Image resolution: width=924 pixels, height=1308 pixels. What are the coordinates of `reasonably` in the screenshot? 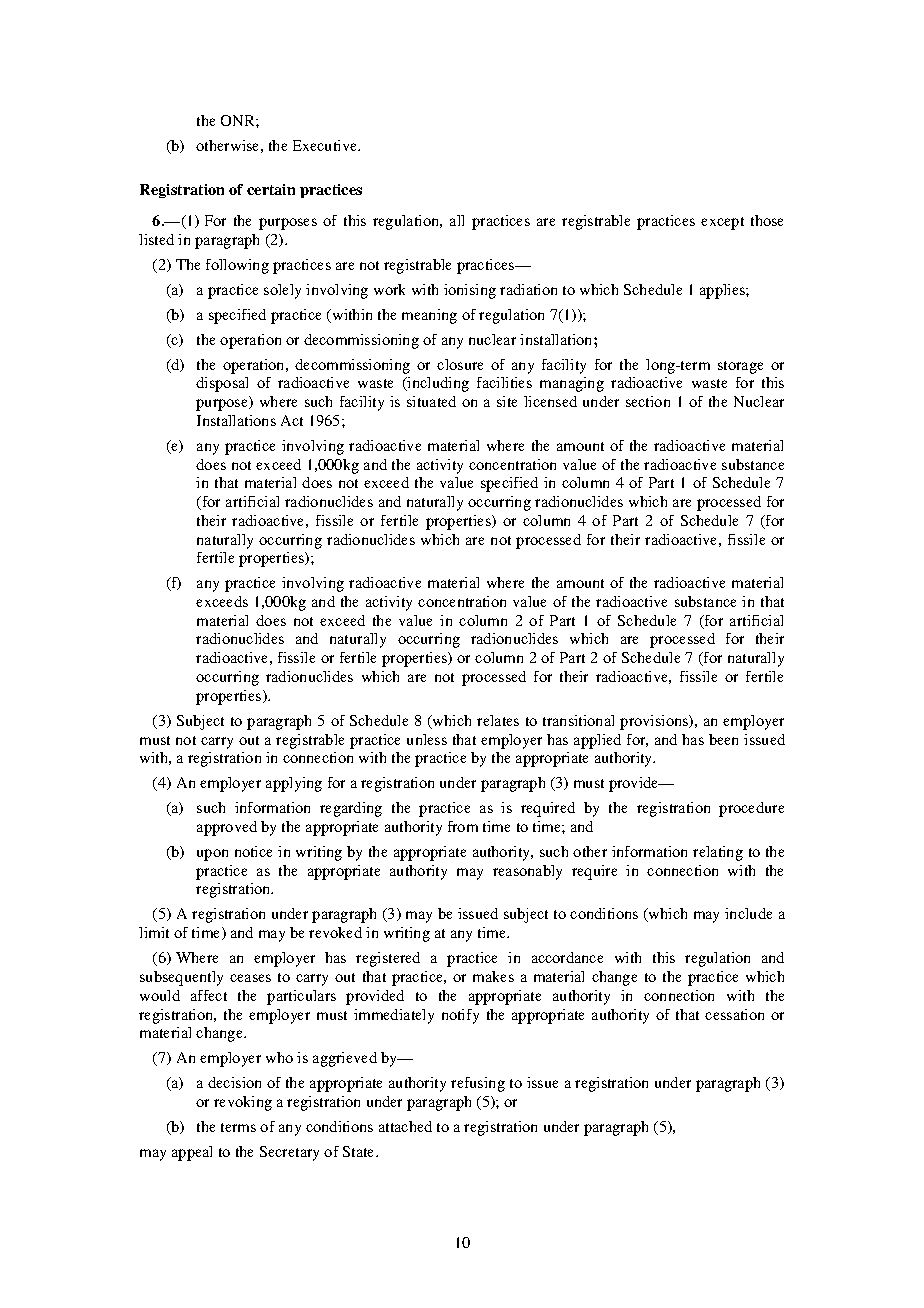 It's located at (527, 872).
